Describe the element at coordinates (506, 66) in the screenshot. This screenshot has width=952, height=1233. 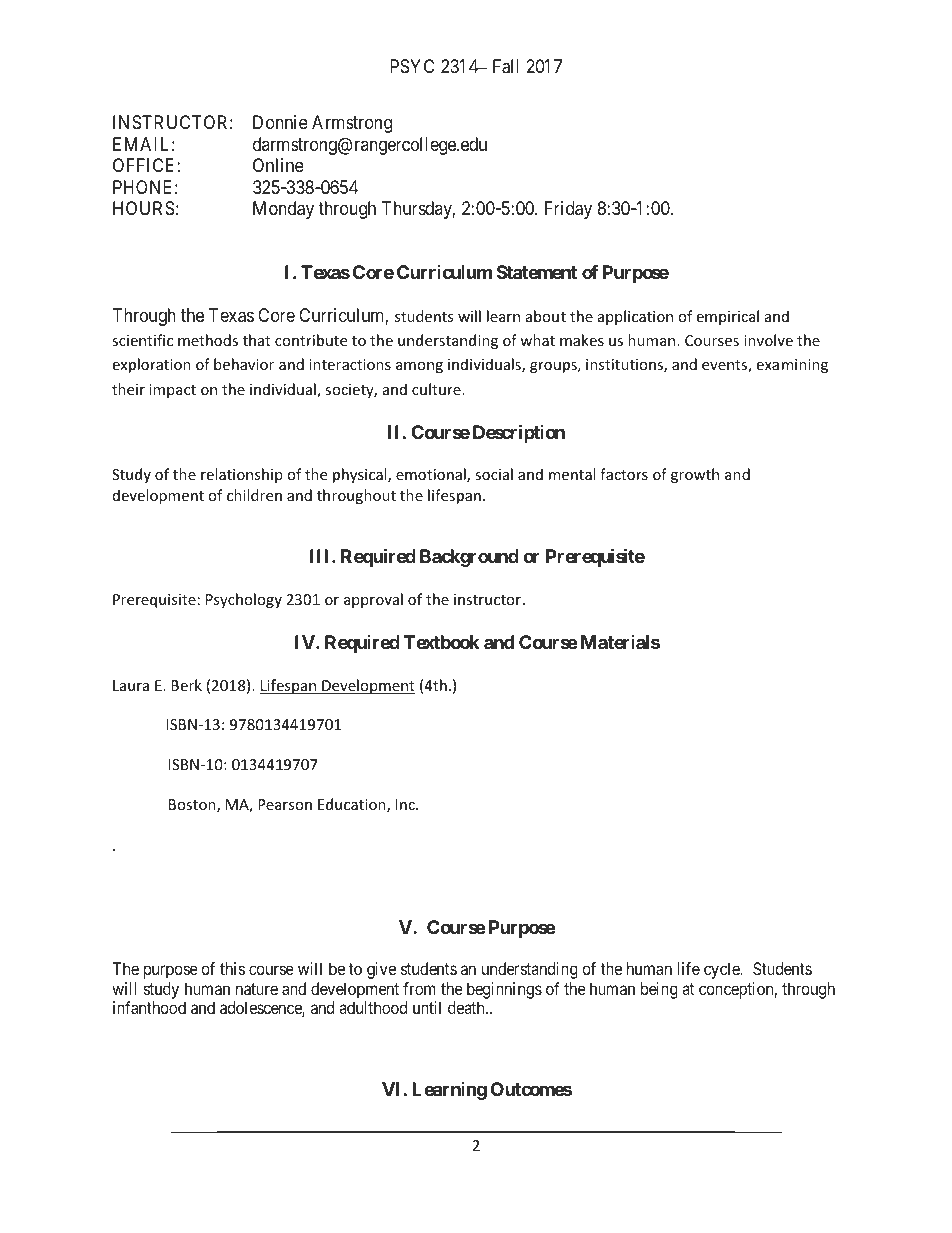
I see `Fall` at that location.
